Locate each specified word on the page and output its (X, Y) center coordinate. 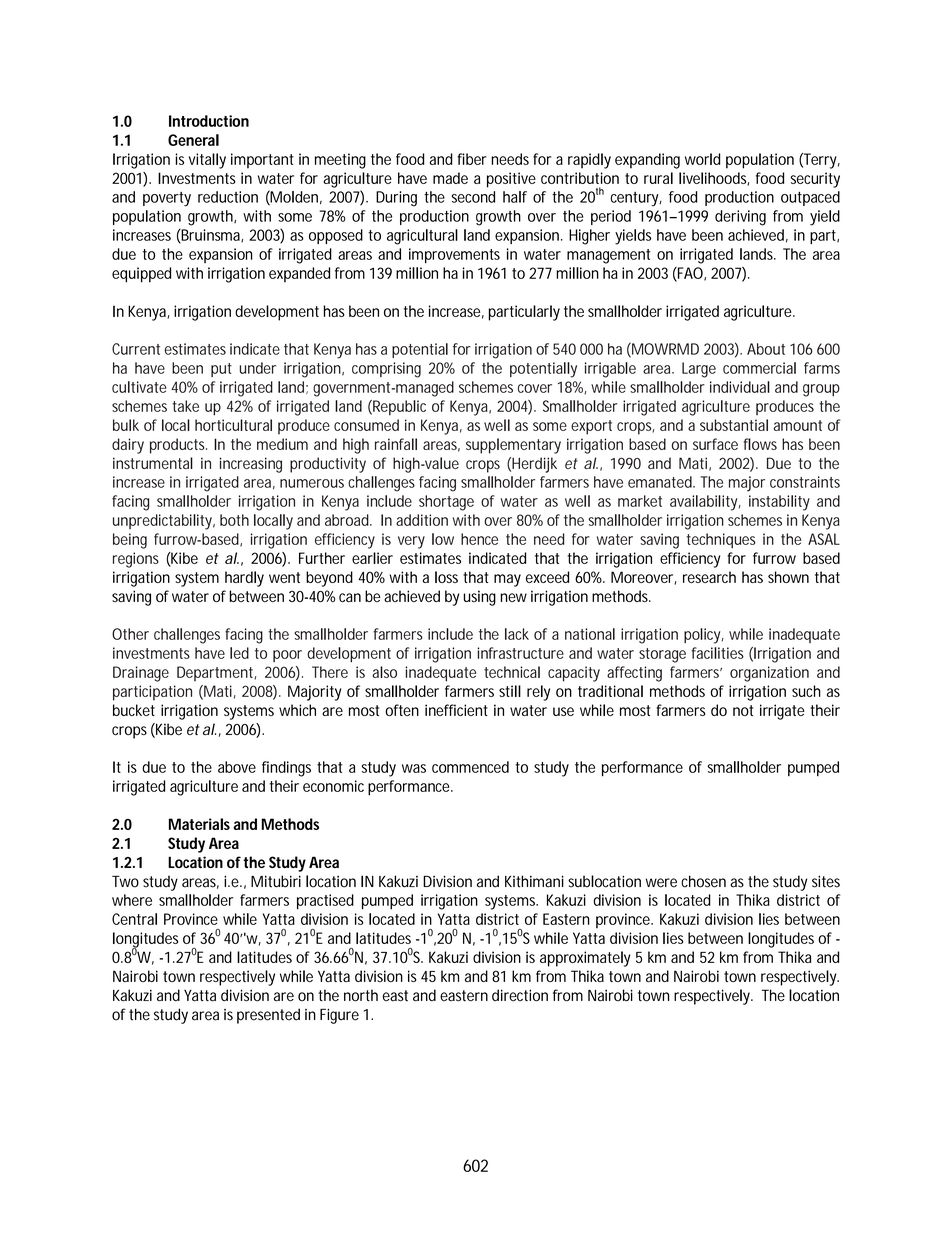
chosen (703, 881)
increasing (251, 465)
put (221, 370)
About (766, 349)
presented (268, 1016)
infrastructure (520, 653)
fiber (472, 159)
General (193, 140)
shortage (446, 503)
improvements (454, 256)
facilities (718, 653)
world (702, 159)
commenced (470, 767)
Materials (199, 824)
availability (705, 503)
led (239, 653)
